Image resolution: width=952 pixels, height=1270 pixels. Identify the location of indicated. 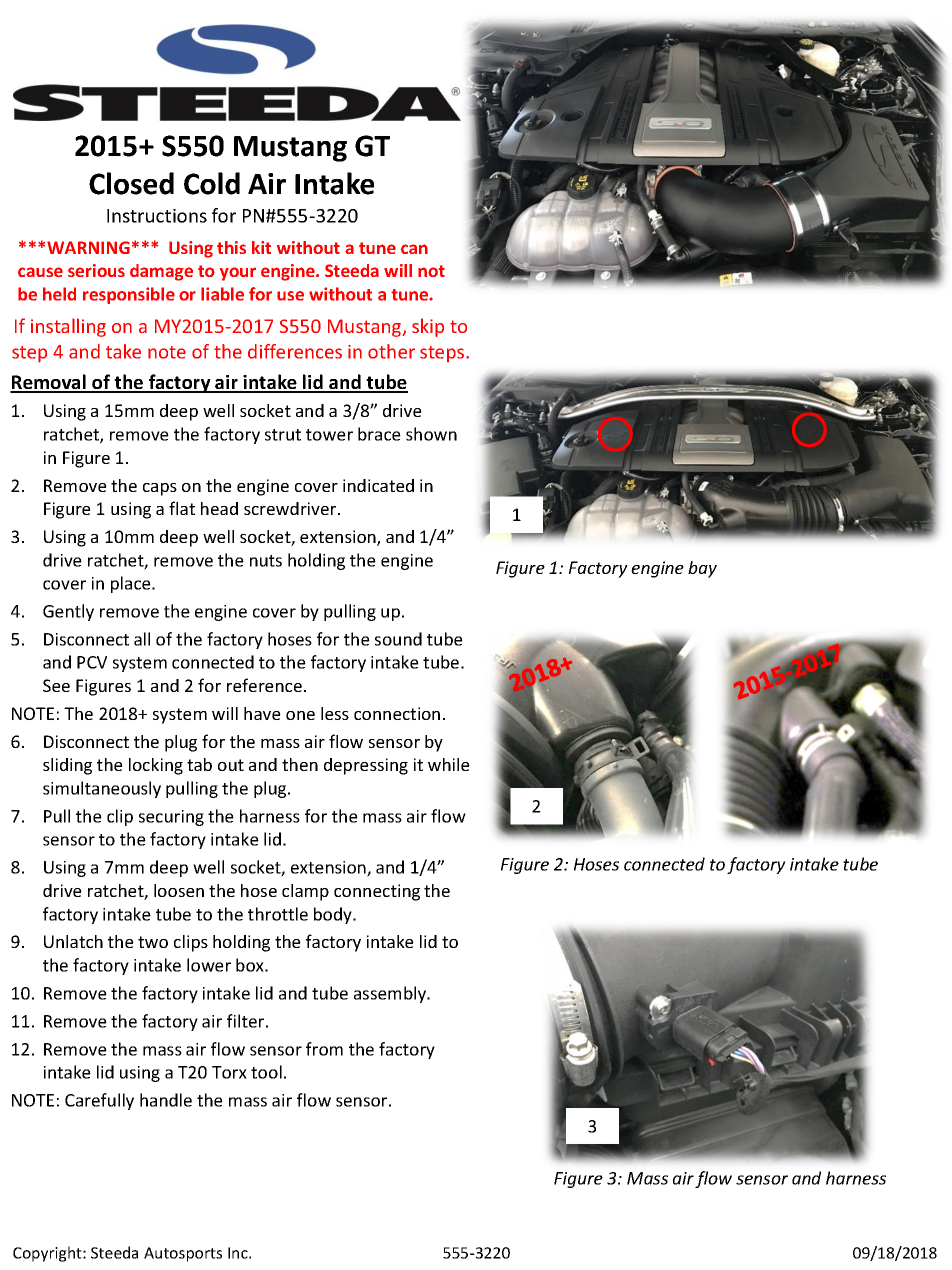
(378, 485).
